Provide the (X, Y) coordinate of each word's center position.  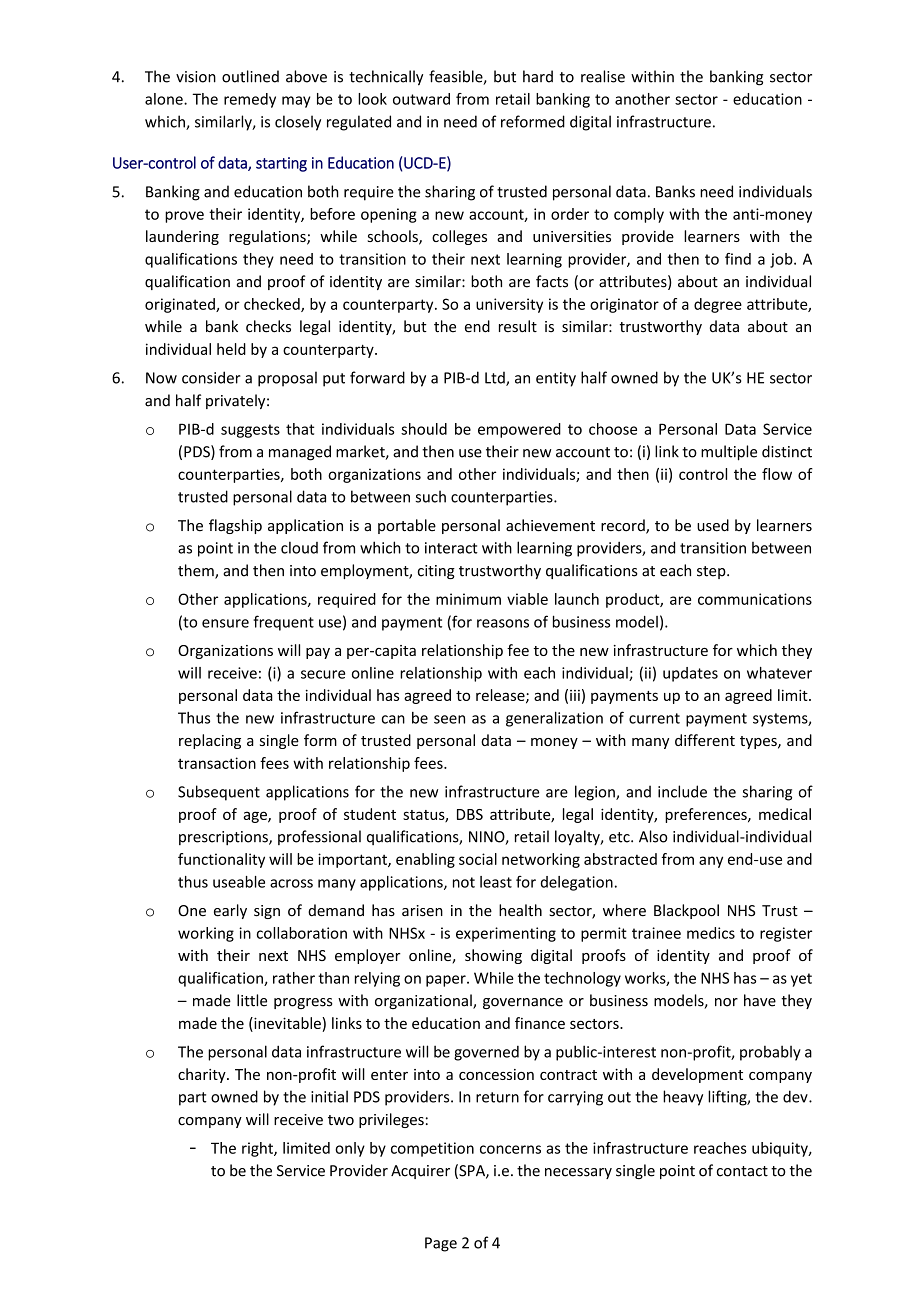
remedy (250, 100)
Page (441, 1244)
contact (742, 1171)
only (350, 1149)
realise (603, 76)
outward (421, 99)
